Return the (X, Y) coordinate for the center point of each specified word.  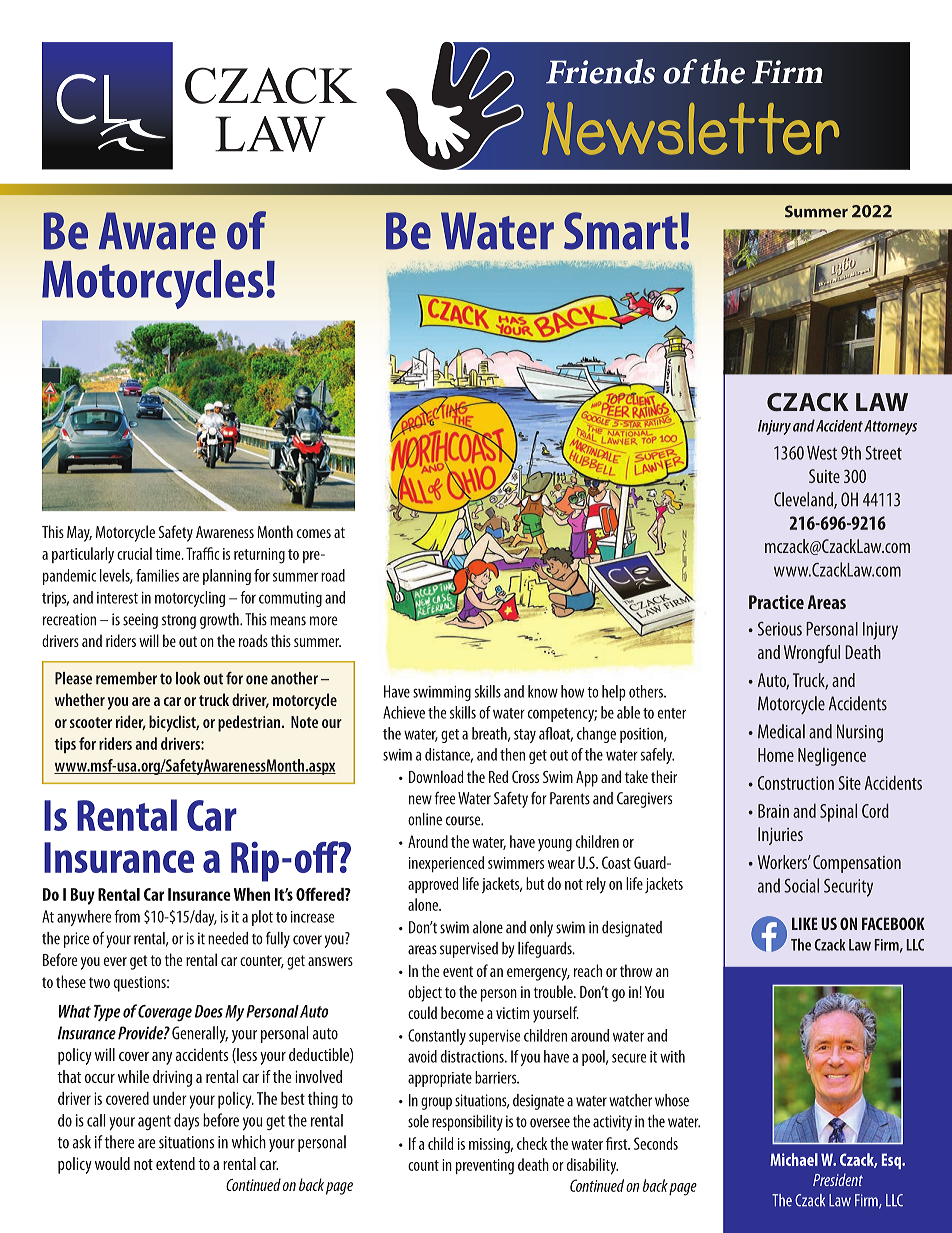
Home (776, 755)
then (512, 754)
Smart (621, 231)
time (169, 554)
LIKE (805, 923)
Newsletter (690, 128)
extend (175, 1163)
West (822, 453)
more (323, 621)
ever (115, 961)
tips (65, 745)
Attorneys (890, 427)
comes (314, 533)
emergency (538, 974)
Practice (776, 602)
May (79, 534)
